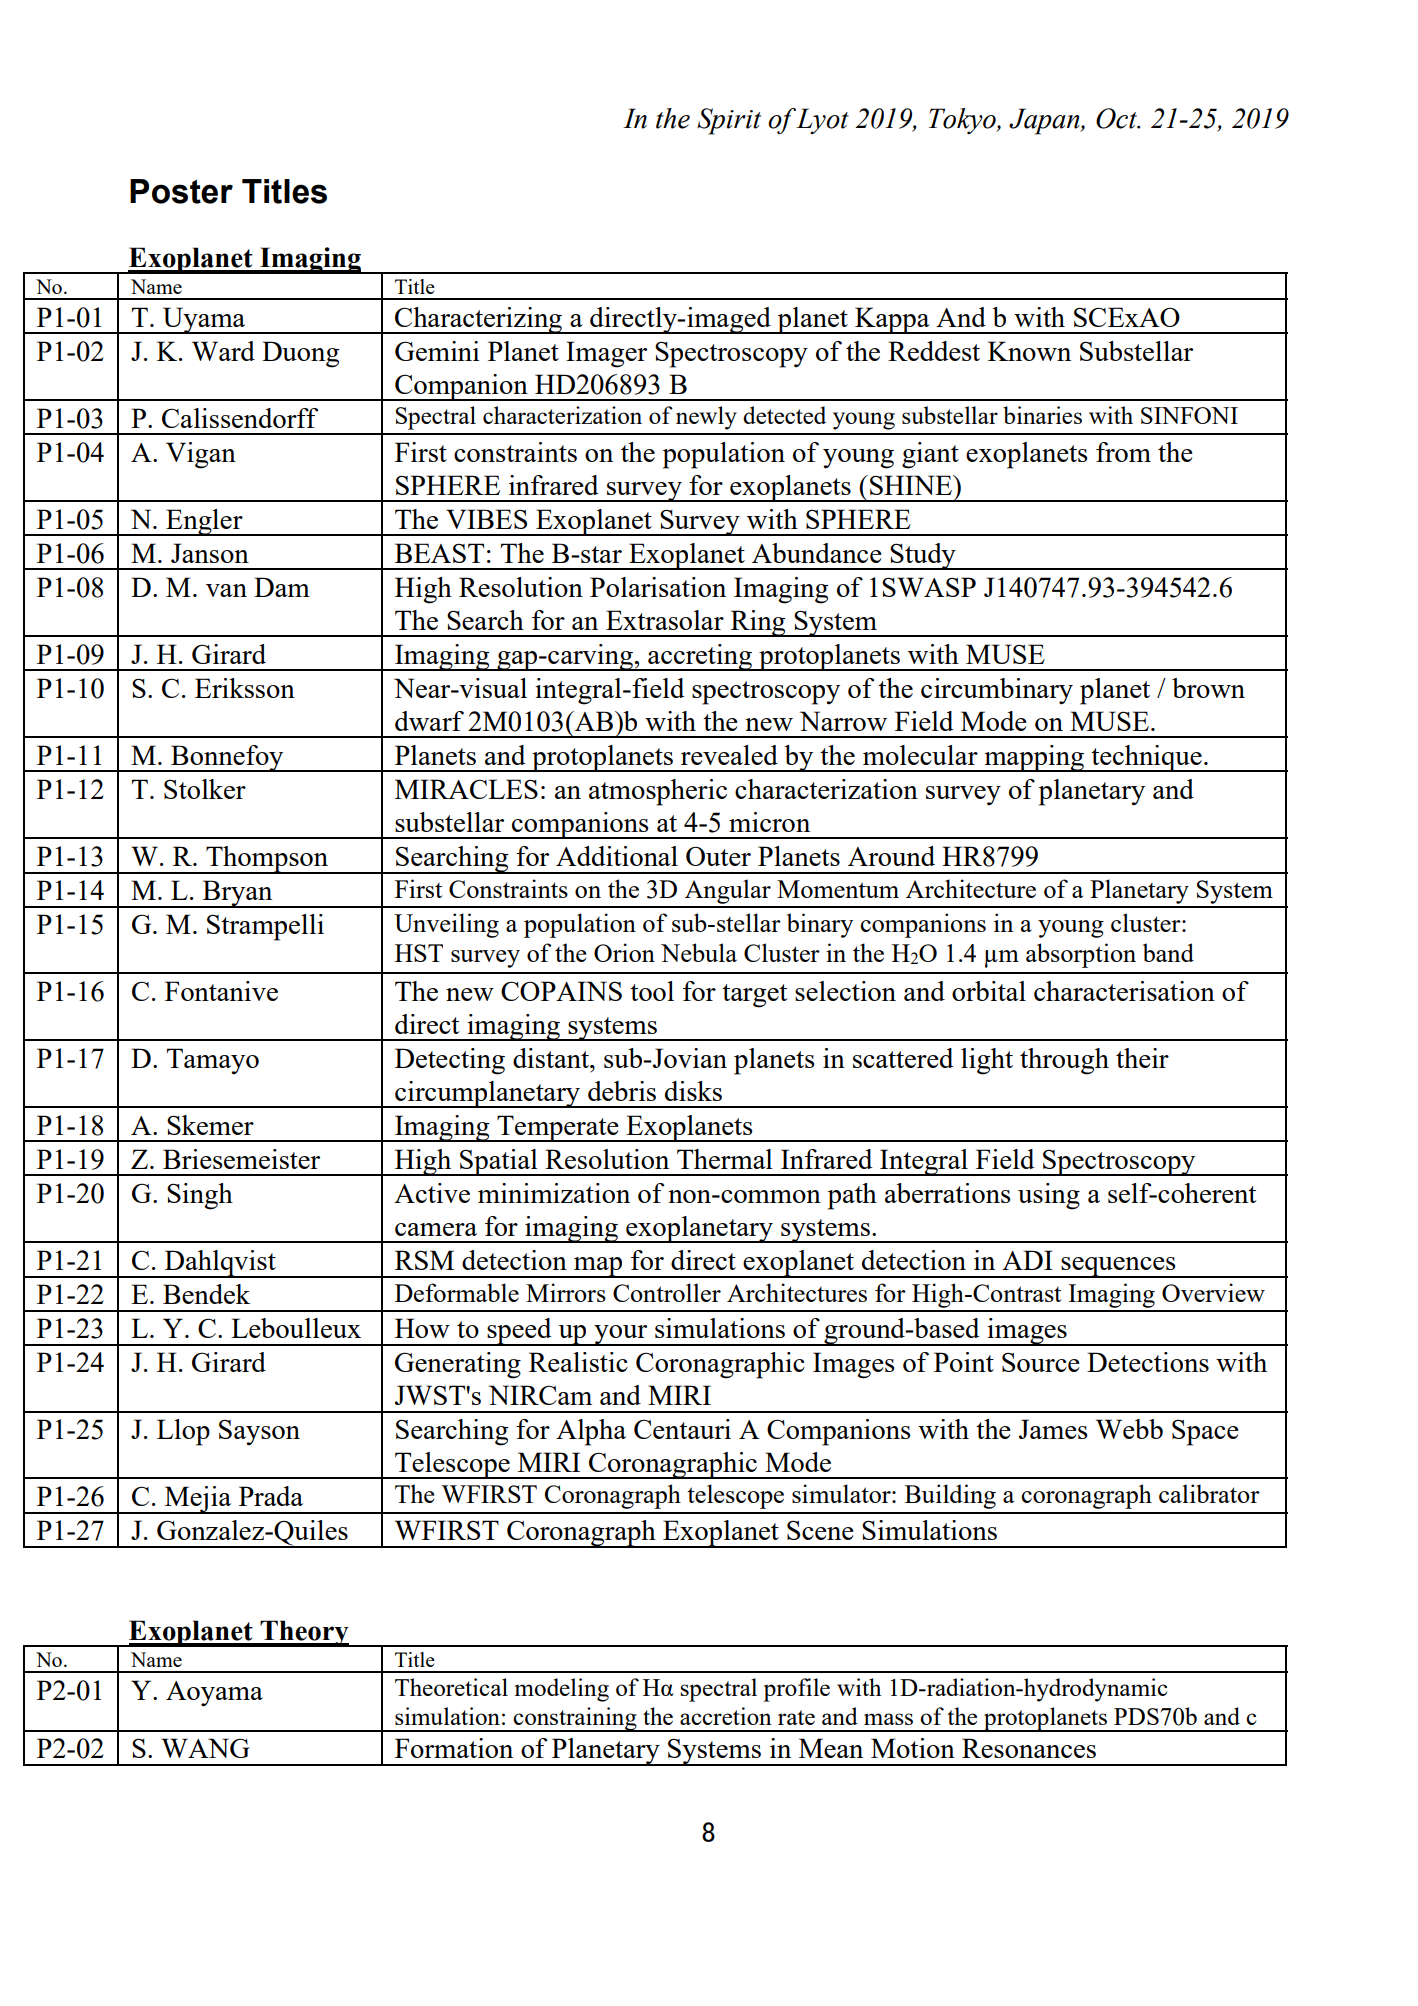 The height and width of the screenshot is (2006, 1418). I want to click on sequences, so click(1118, 1267).
